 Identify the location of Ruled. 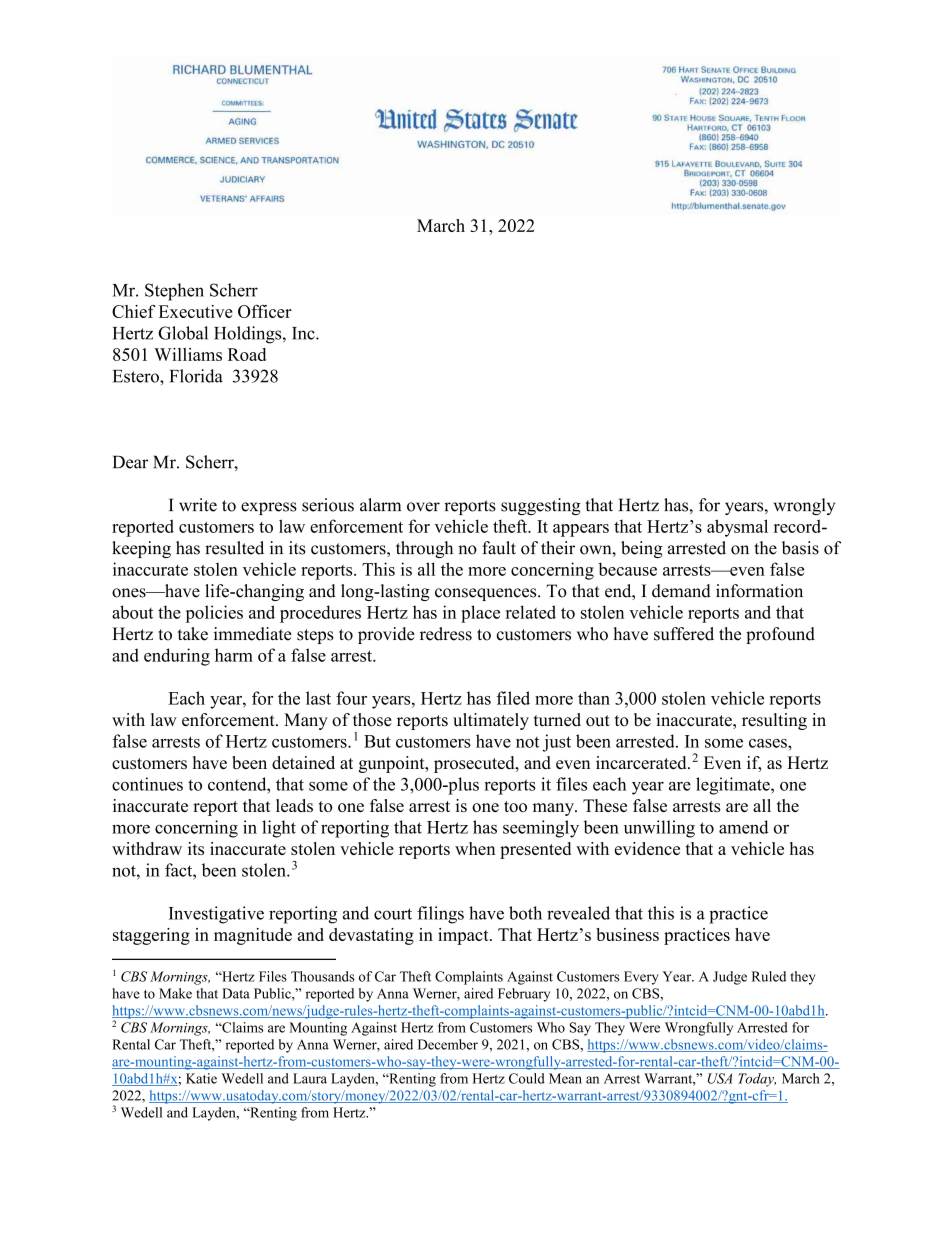
(769, 976).
